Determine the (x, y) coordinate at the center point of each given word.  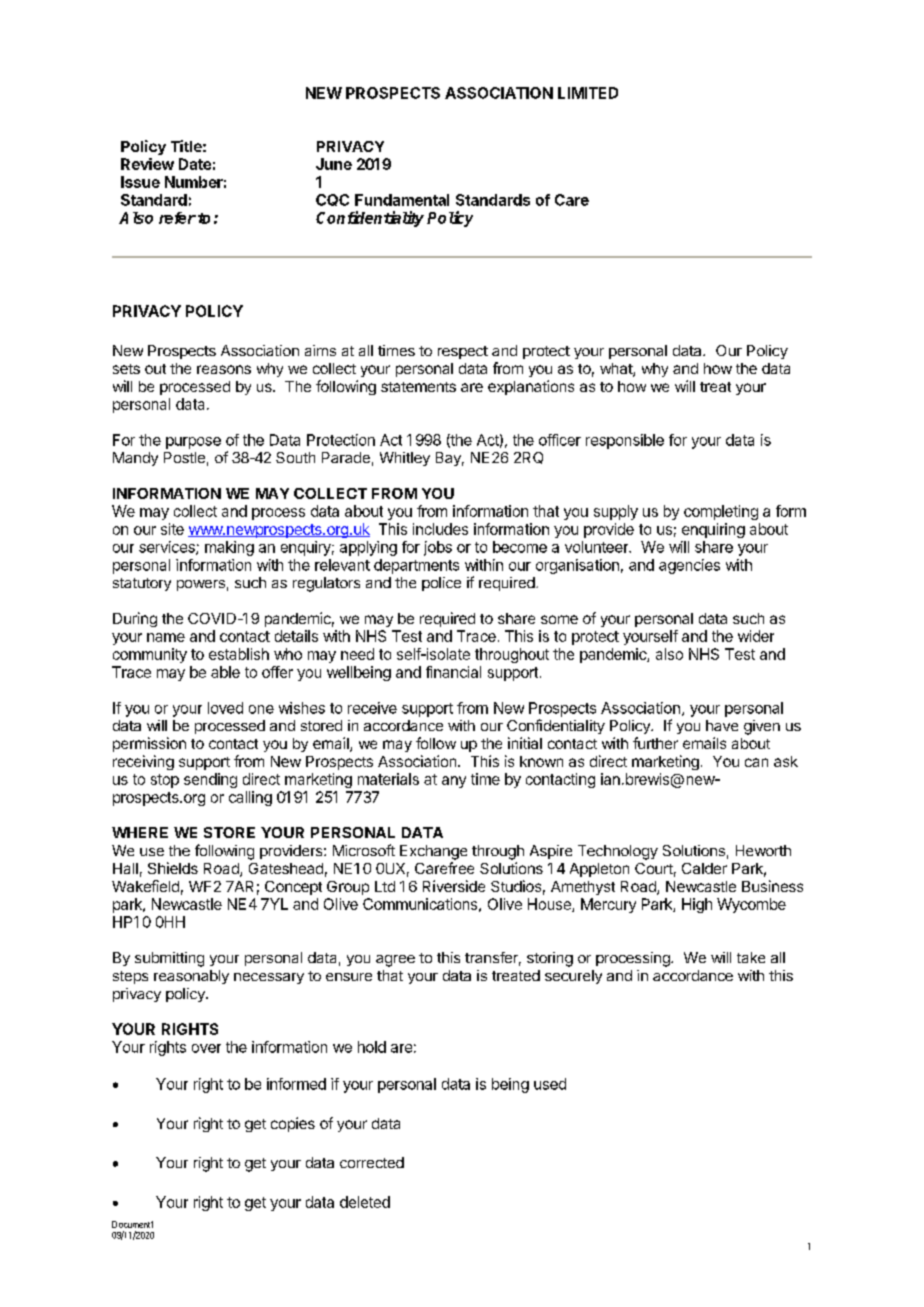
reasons (224, 369)
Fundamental (402, 200)
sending (210, 780)
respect (463, 352)
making (229, 548)
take (751, 957)
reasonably (191, 977)
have (722, 725)
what (617, 370)
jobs (438, 548)
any (454, 782)
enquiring (713, 530)
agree (395, 961)
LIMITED (588, 93)
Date (195, 164)
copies (293, 1124)
